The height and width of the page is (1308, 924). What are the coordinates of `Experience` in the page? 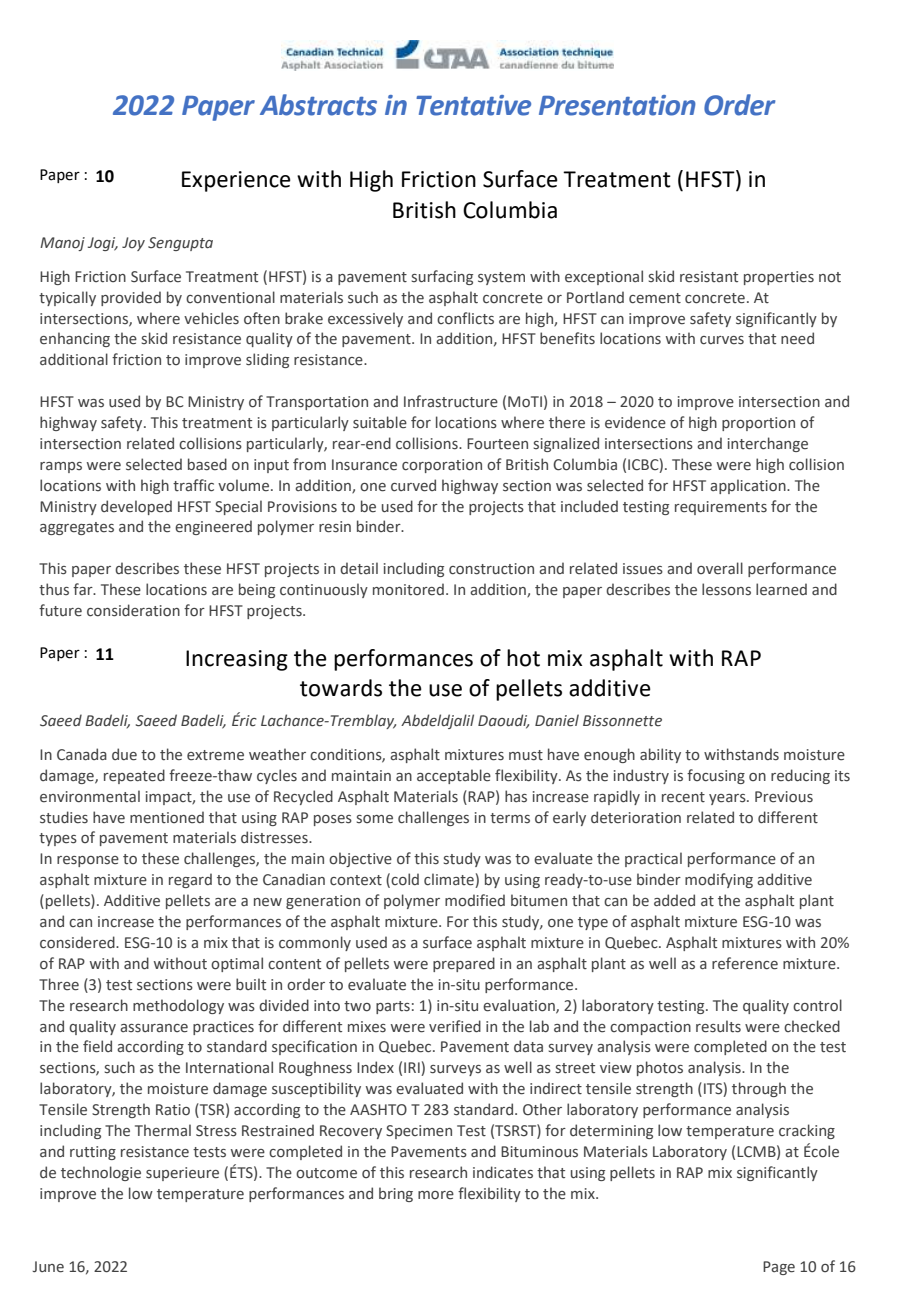 It's located at (236, 181).
